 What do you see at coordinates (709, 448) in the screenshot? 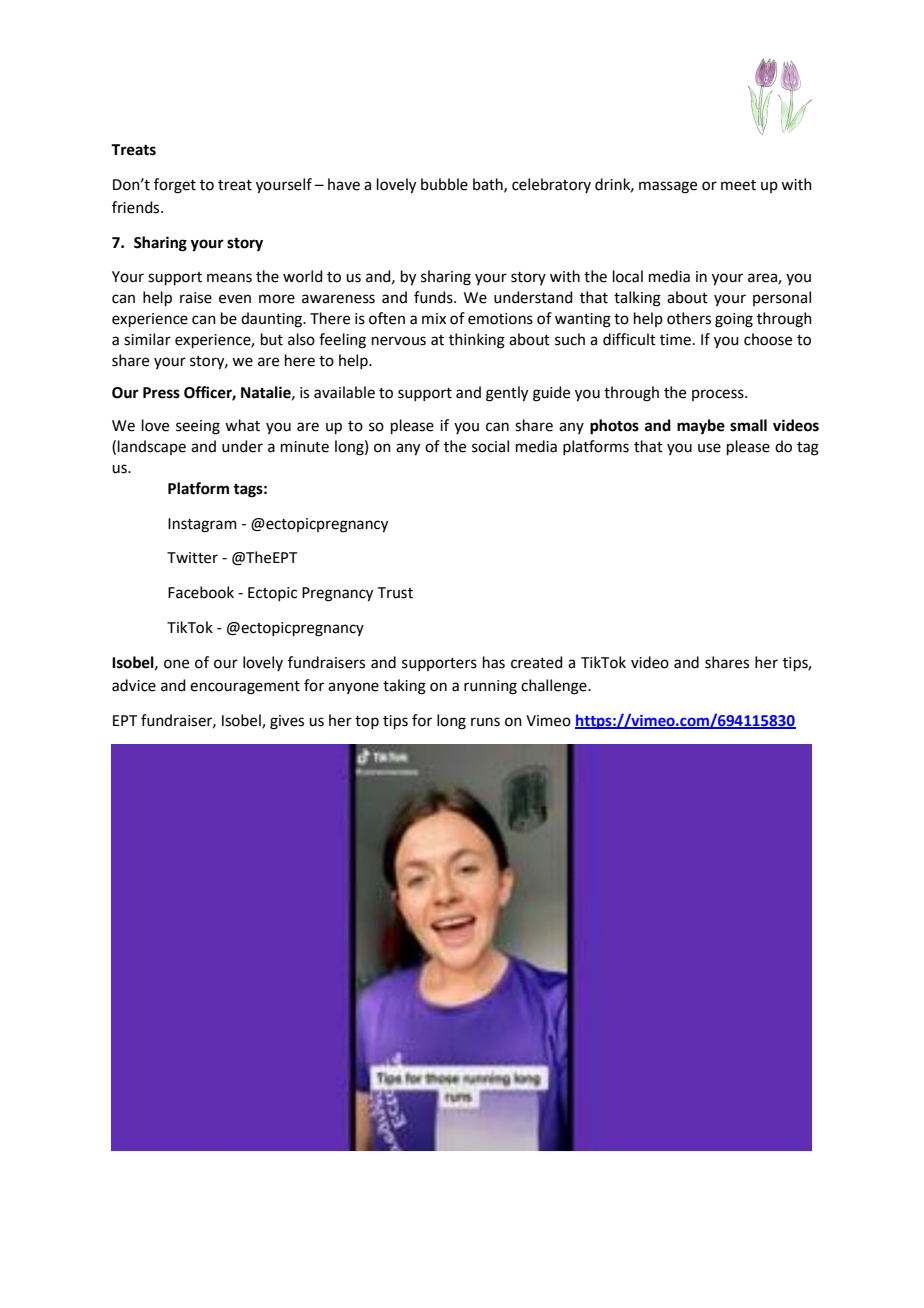
I see `use` at bounding box center [709, 448].
